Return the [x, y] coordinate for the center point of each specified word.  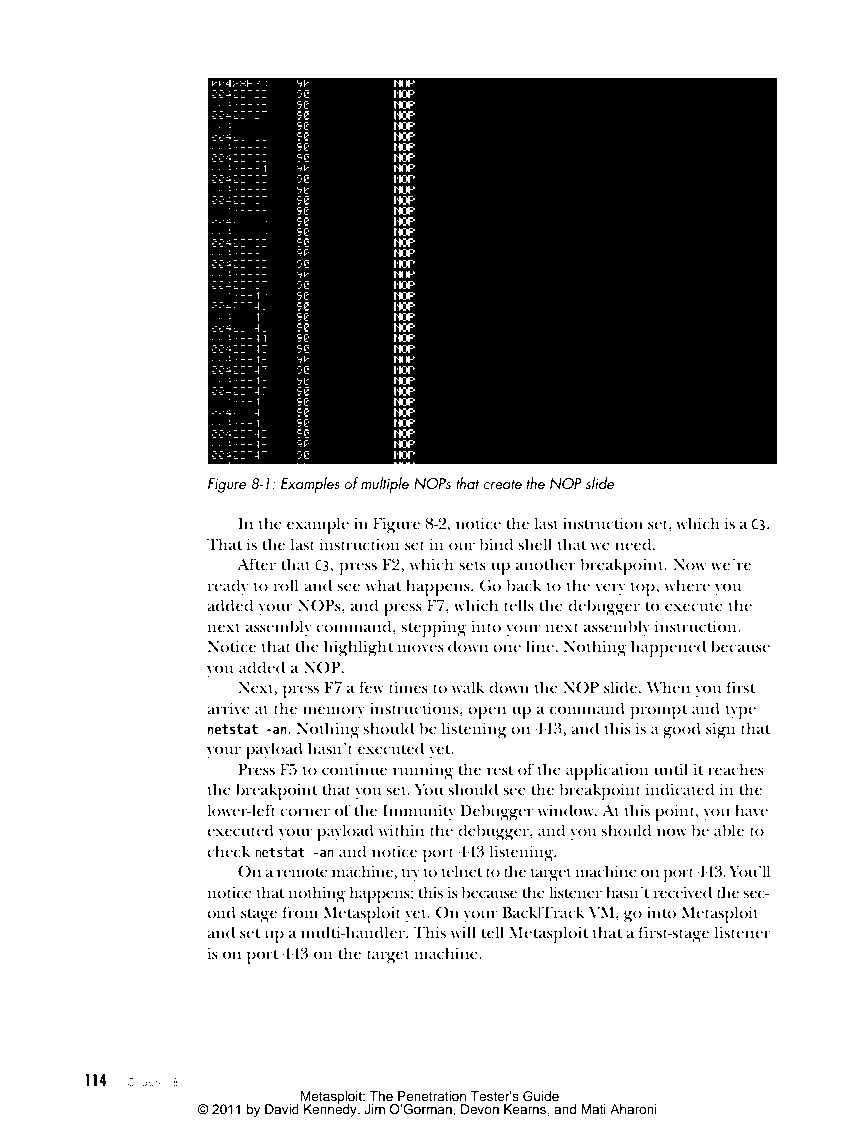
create [502, 484]
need [634, 544]
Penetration [432, 1096]
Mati [593, 1109]
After [256, 564]
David [282, 1109]
